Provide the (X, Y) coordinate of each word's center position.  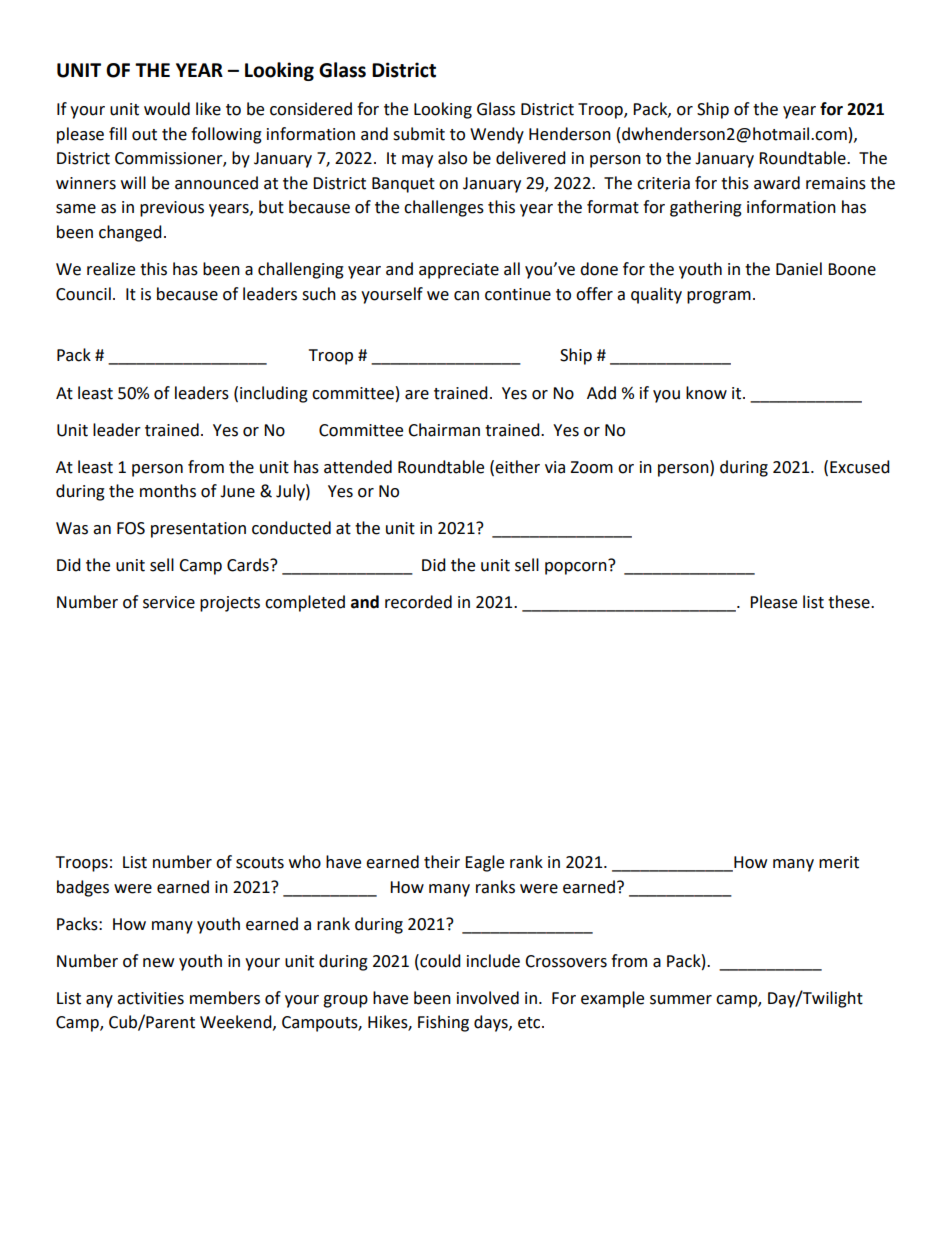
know (706, 393)
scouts (260, 863)
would (167, 109)
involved (488, 998)
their (442, 862)
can (466, 296)
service (169, 602)
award (777, 183)
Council (83, 294)
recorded (418, 602)
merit (839, 862)
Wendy (497, 135)
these (850, 602)
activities (150, 998)
